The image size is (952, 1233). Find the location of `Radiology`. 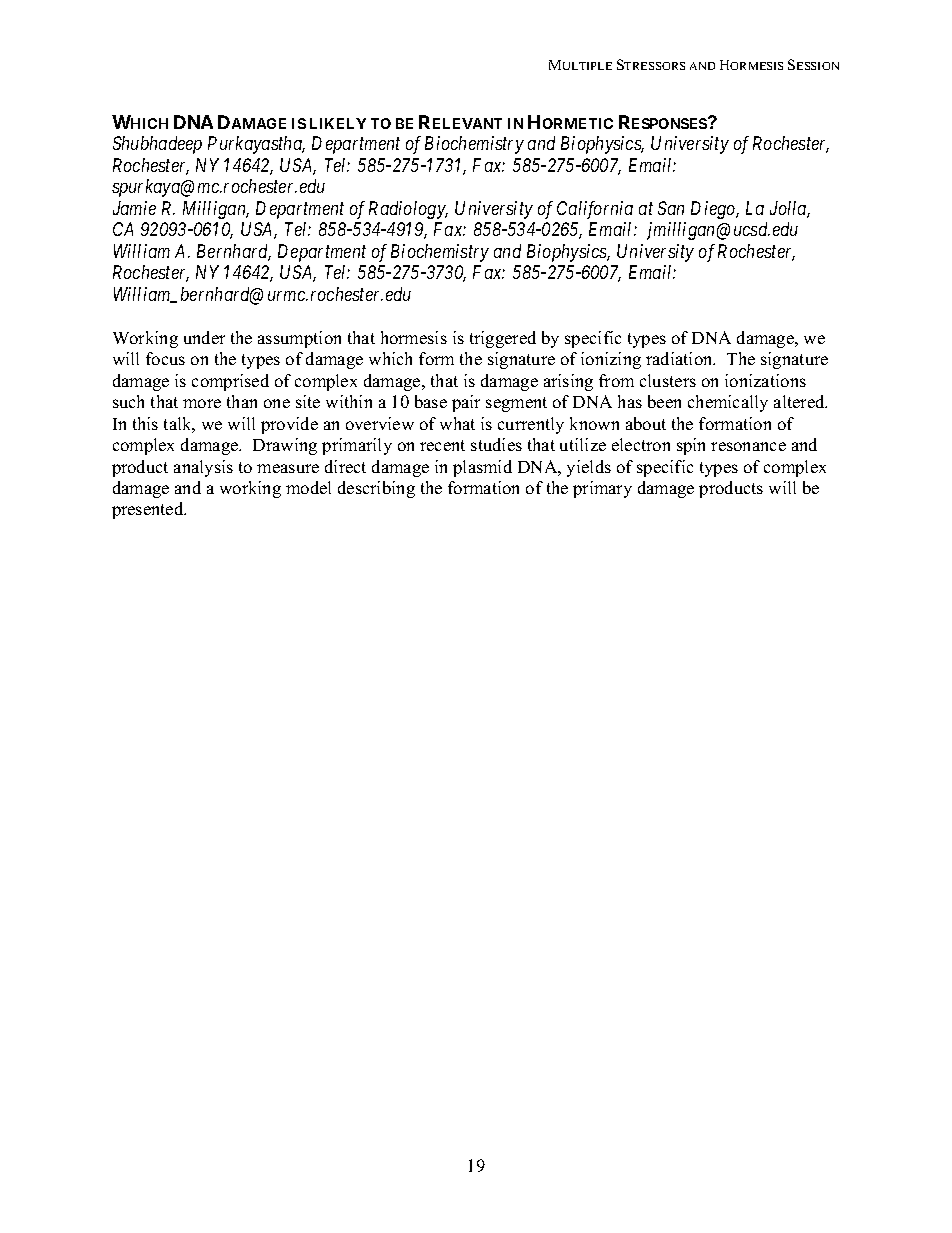

Radiology is located at coordinates (408, 210).
